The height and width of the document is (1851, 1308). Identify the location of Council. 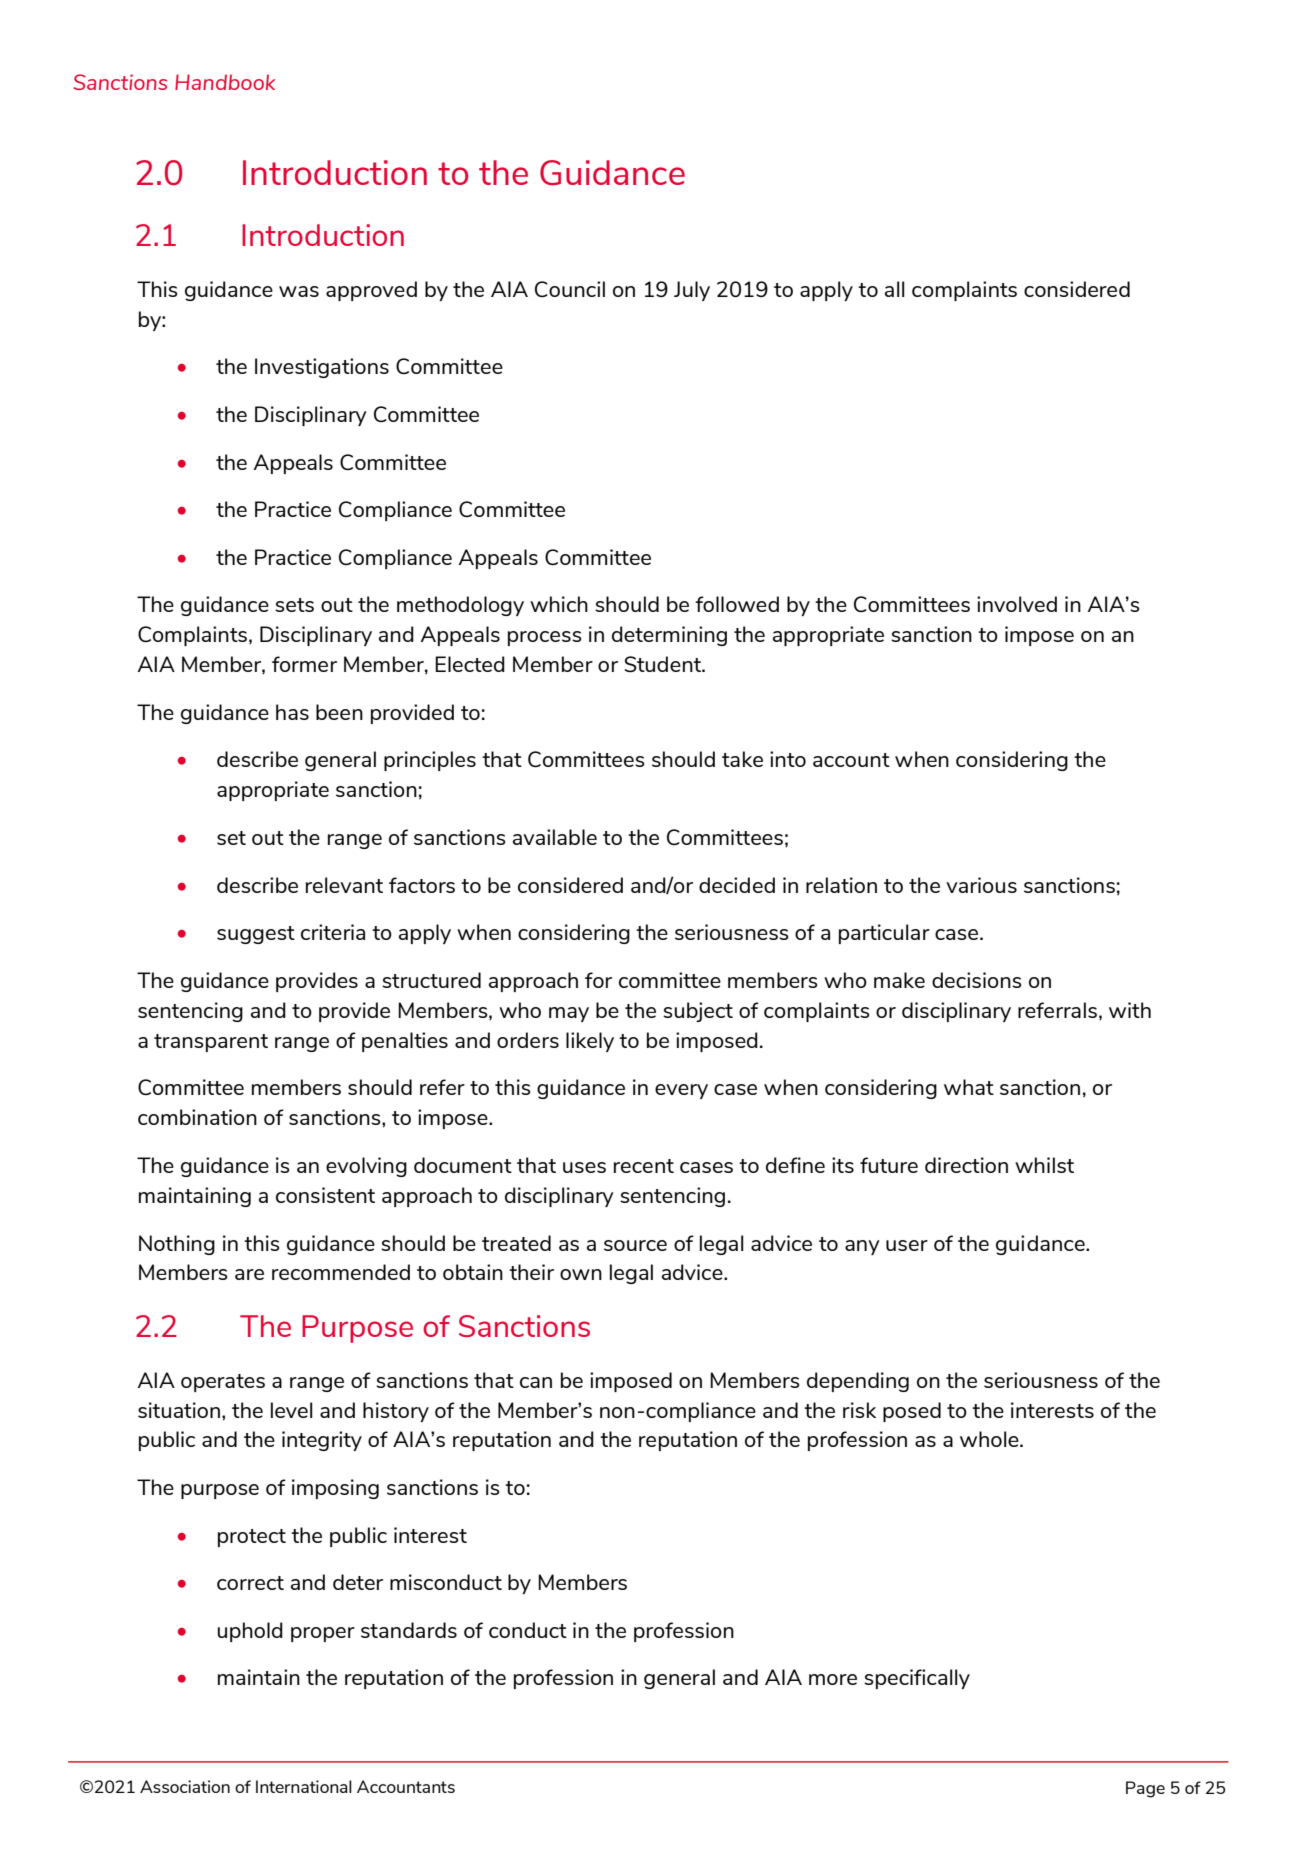
(570, 289).
